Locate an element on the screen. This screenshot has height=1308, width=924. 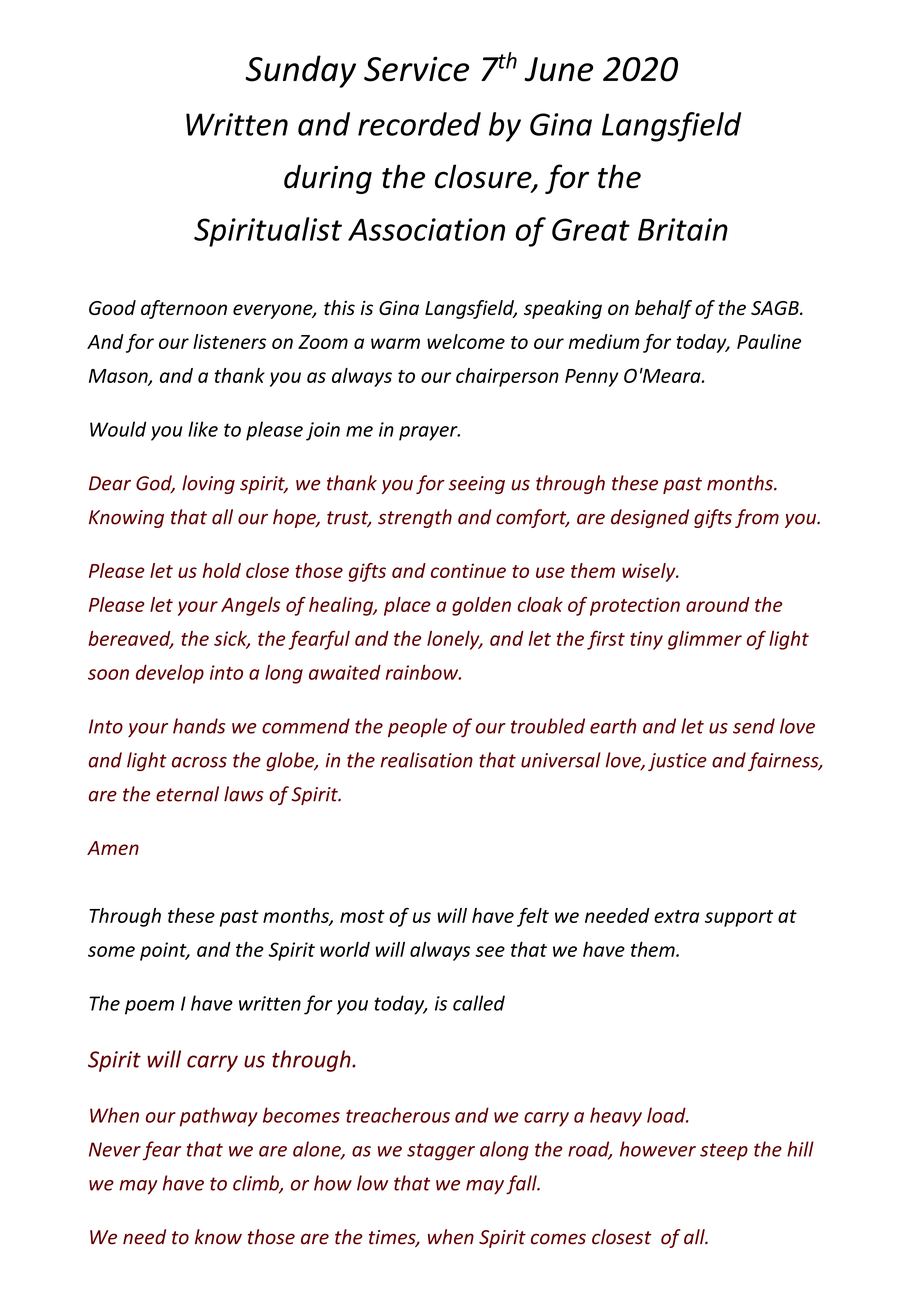
seeing is located at coordinates (477, 485).
